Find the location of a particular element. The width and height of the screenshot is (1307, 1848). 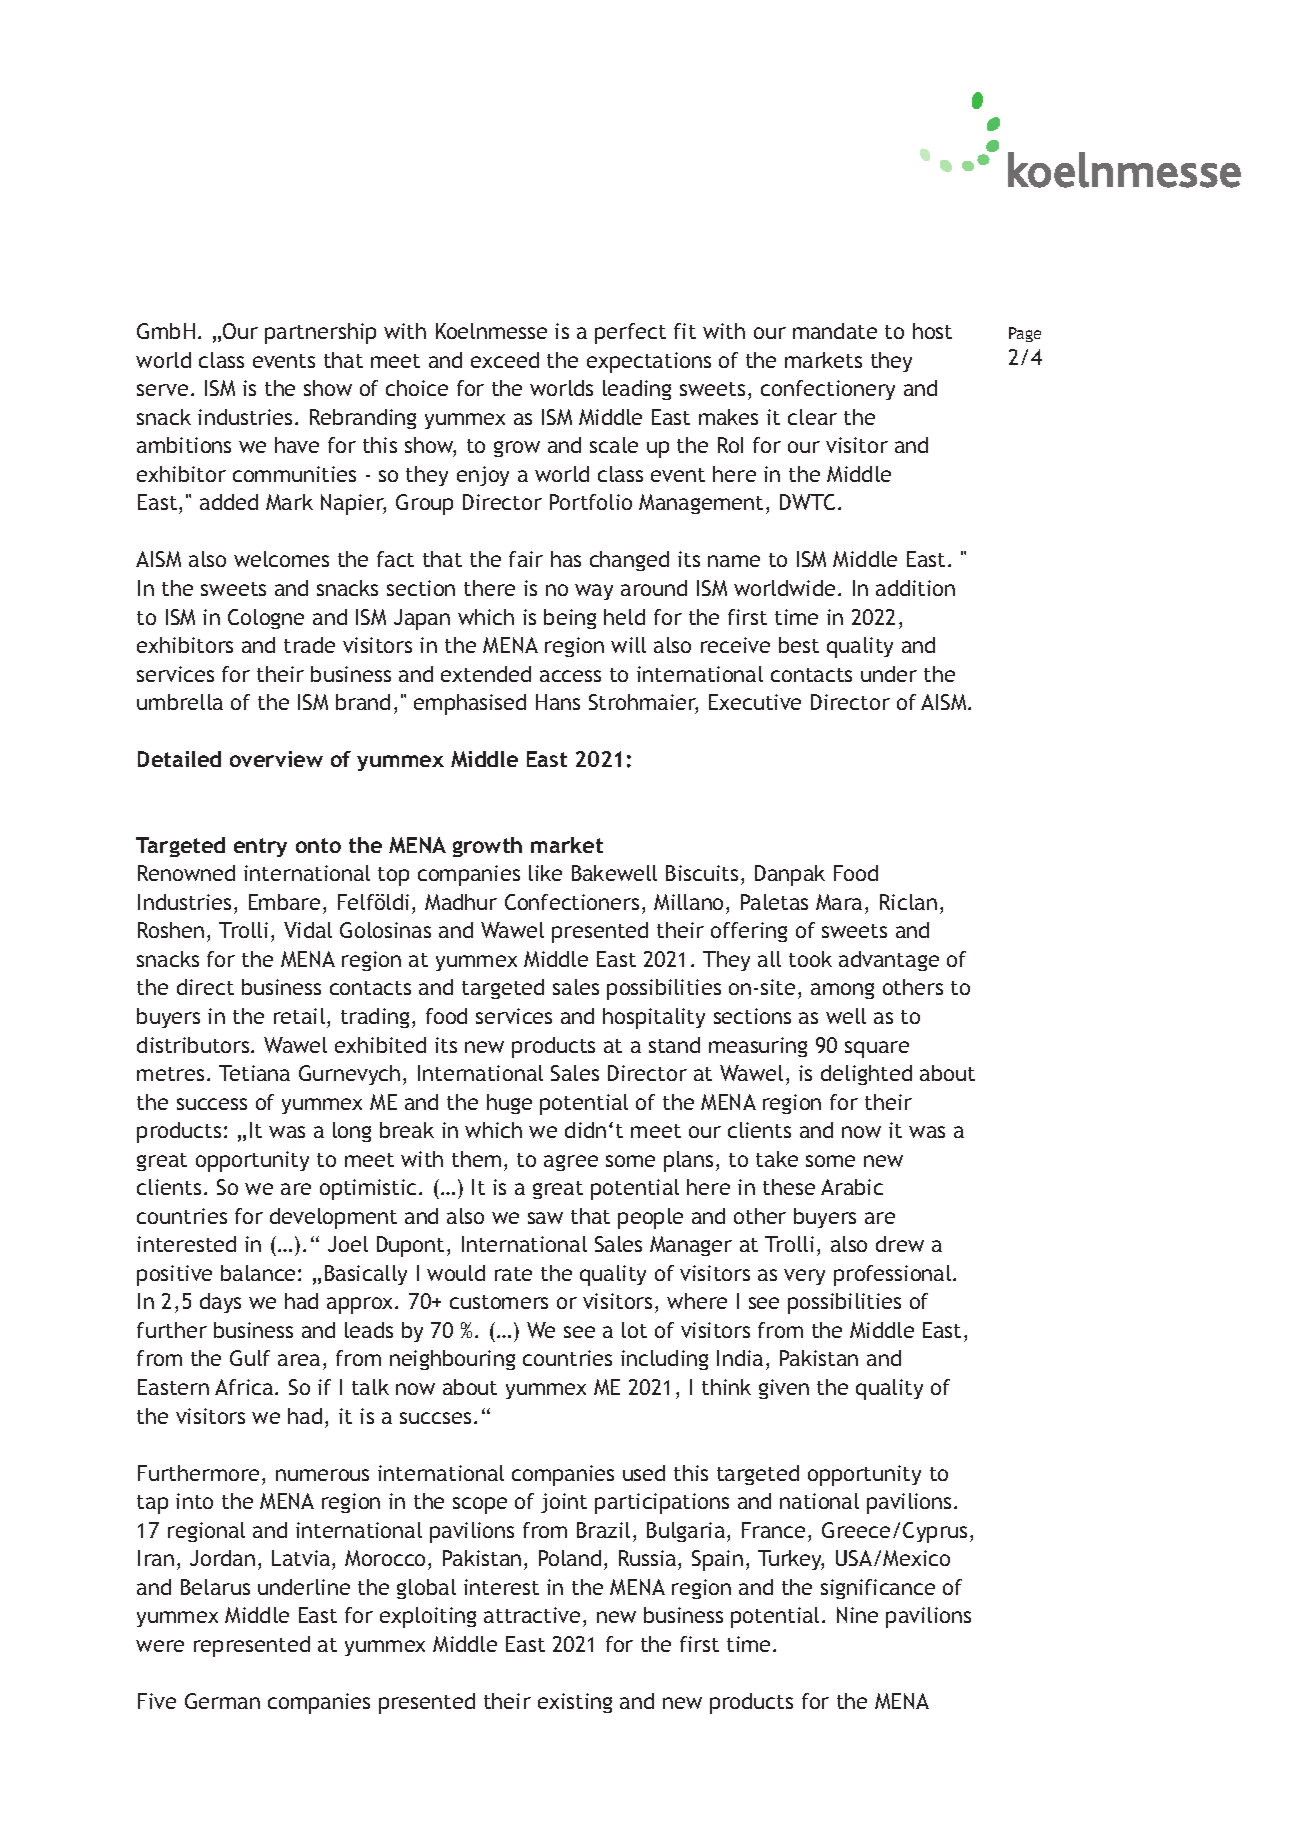

host is located at coordinates (932, 331).
